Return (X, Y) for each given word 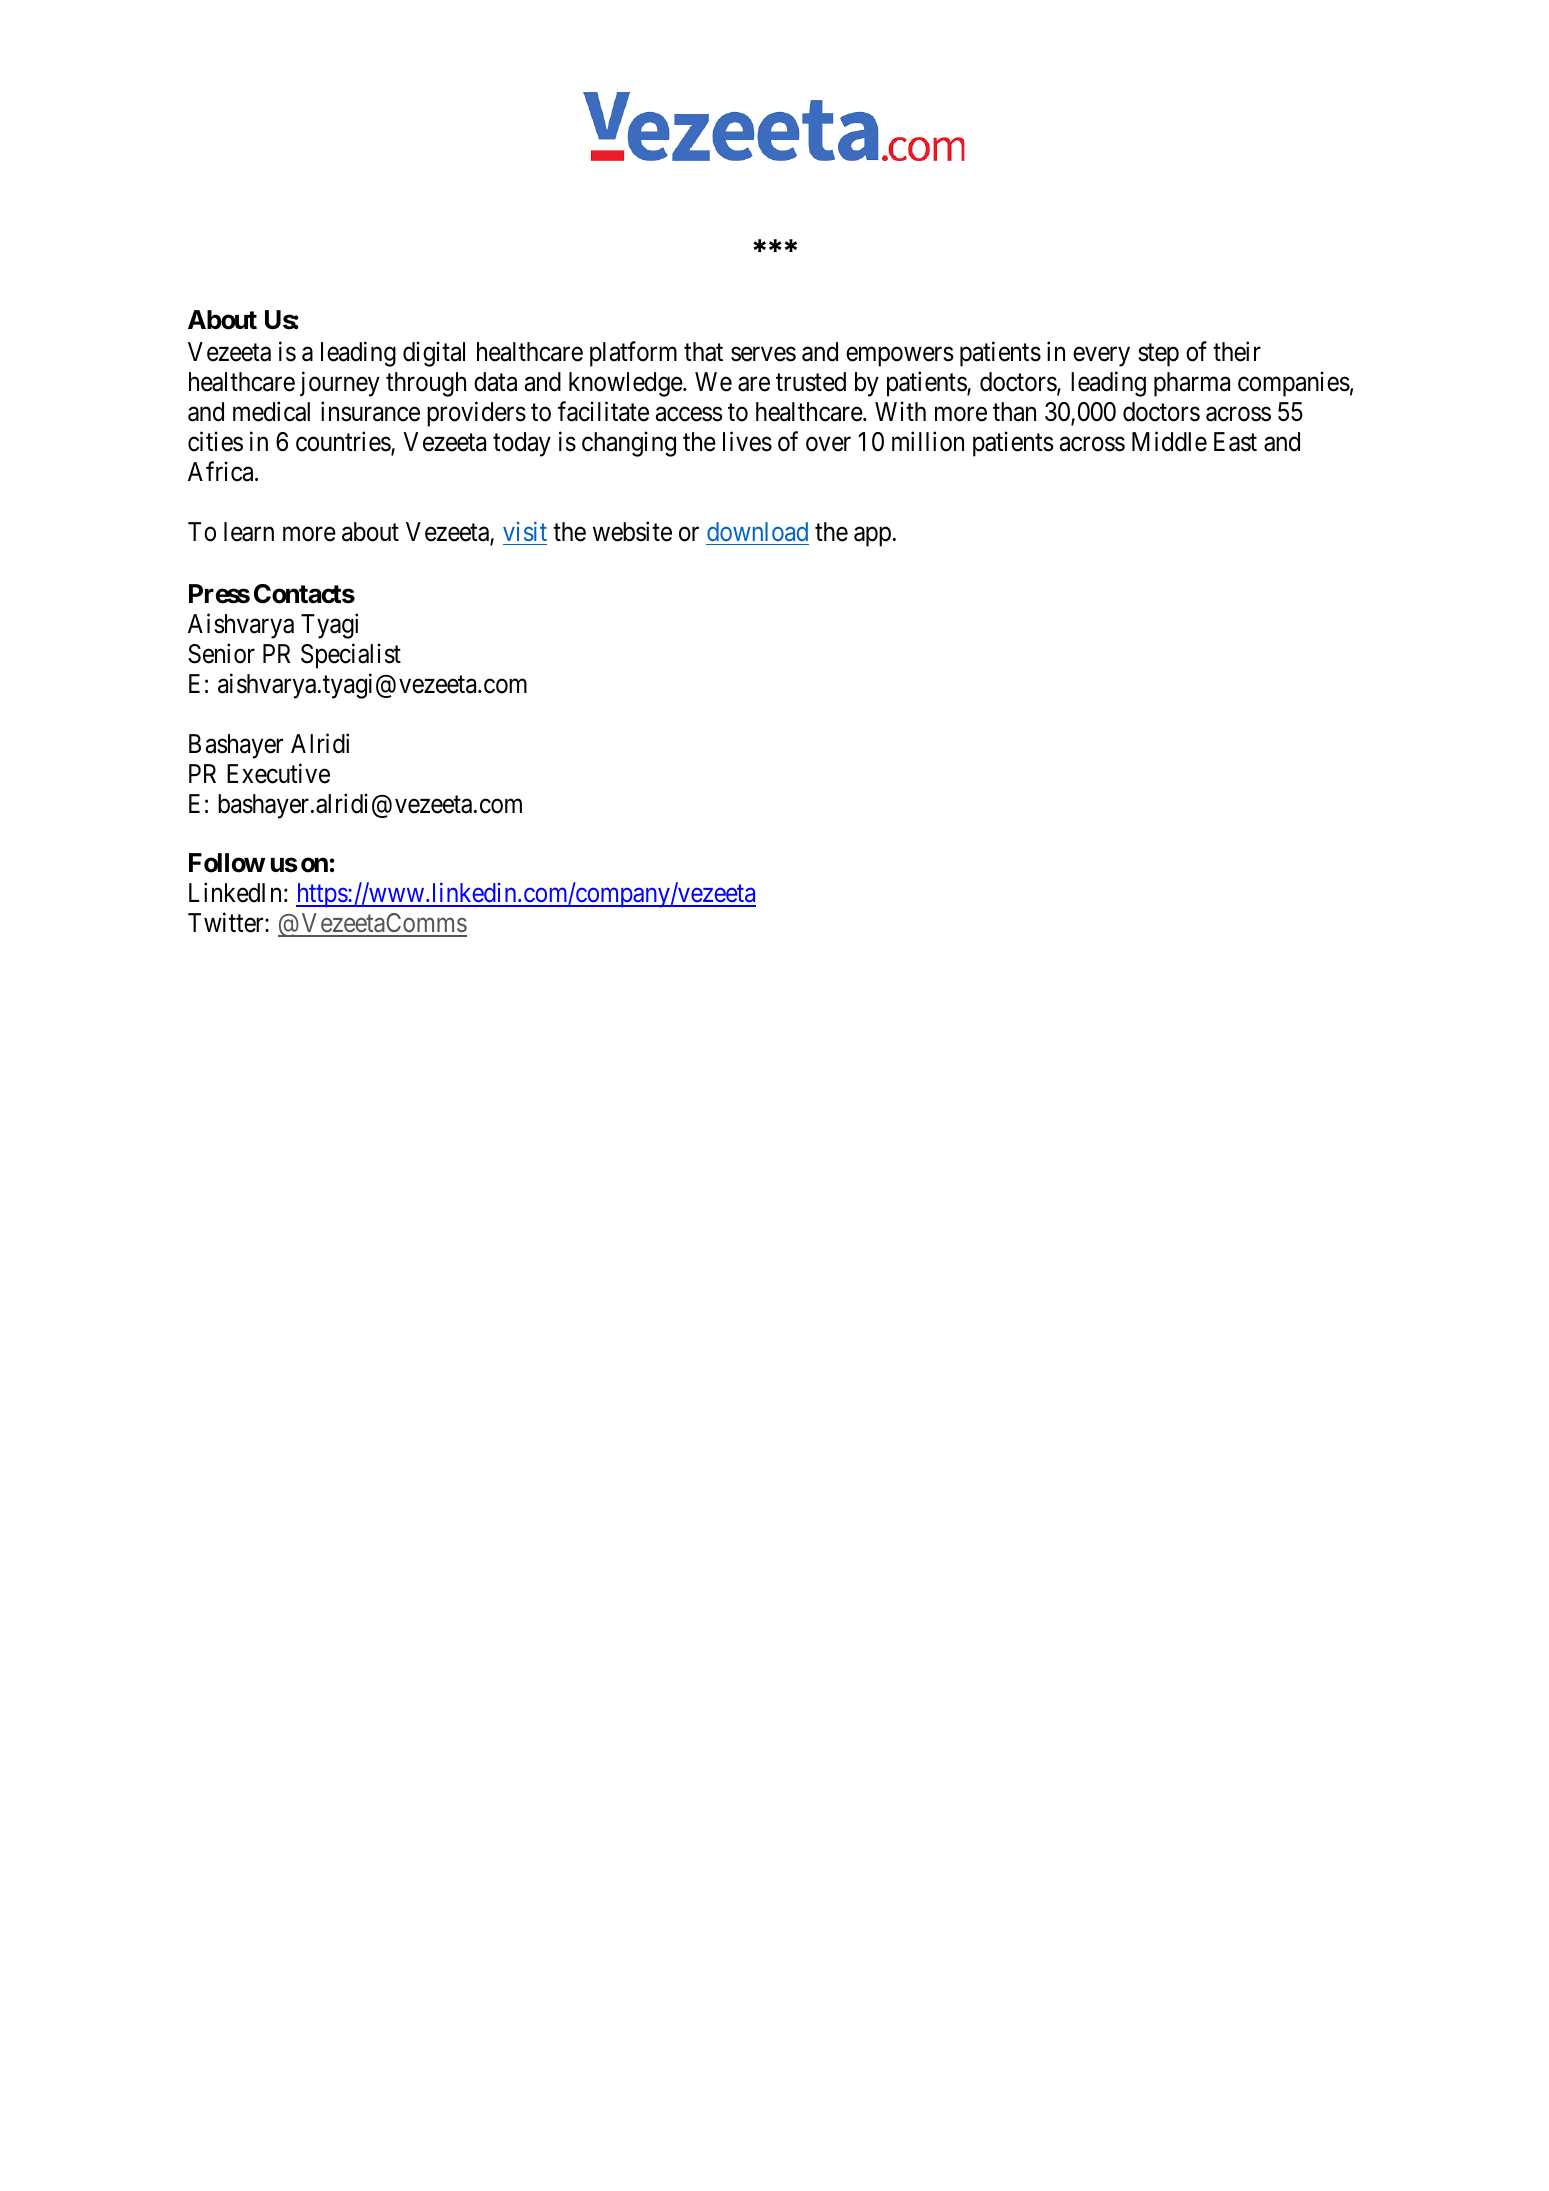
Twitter (227, 922)
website (632, 531)
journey (340, 384)
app (872, 537)
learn (249, 532)
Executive (278, 773)
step (1158, 355)
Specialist (351, 656)
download (757, 531)
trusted (811, 382)
